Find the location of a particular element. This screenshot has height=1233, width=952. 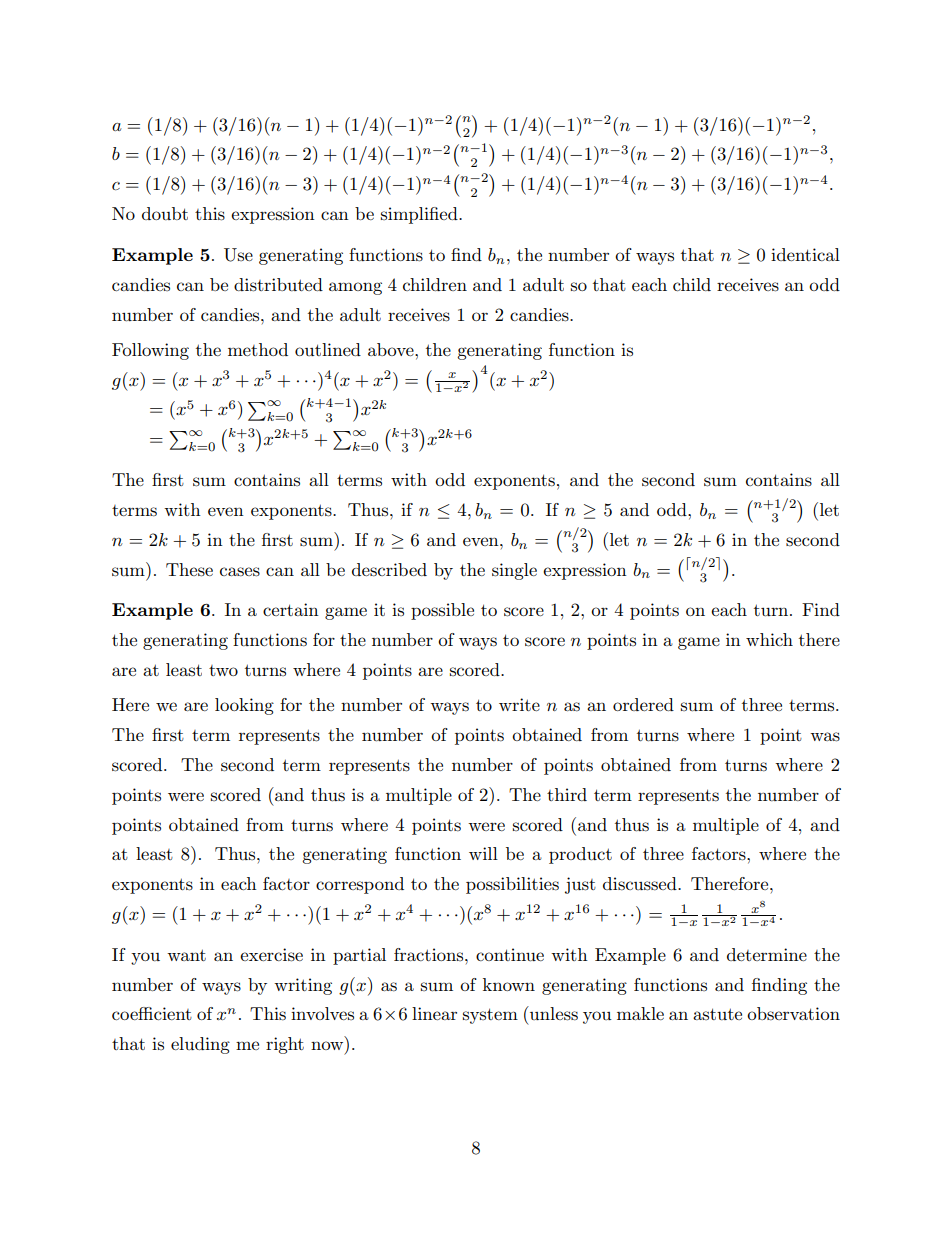

single is located at coordinates (514, 571).
